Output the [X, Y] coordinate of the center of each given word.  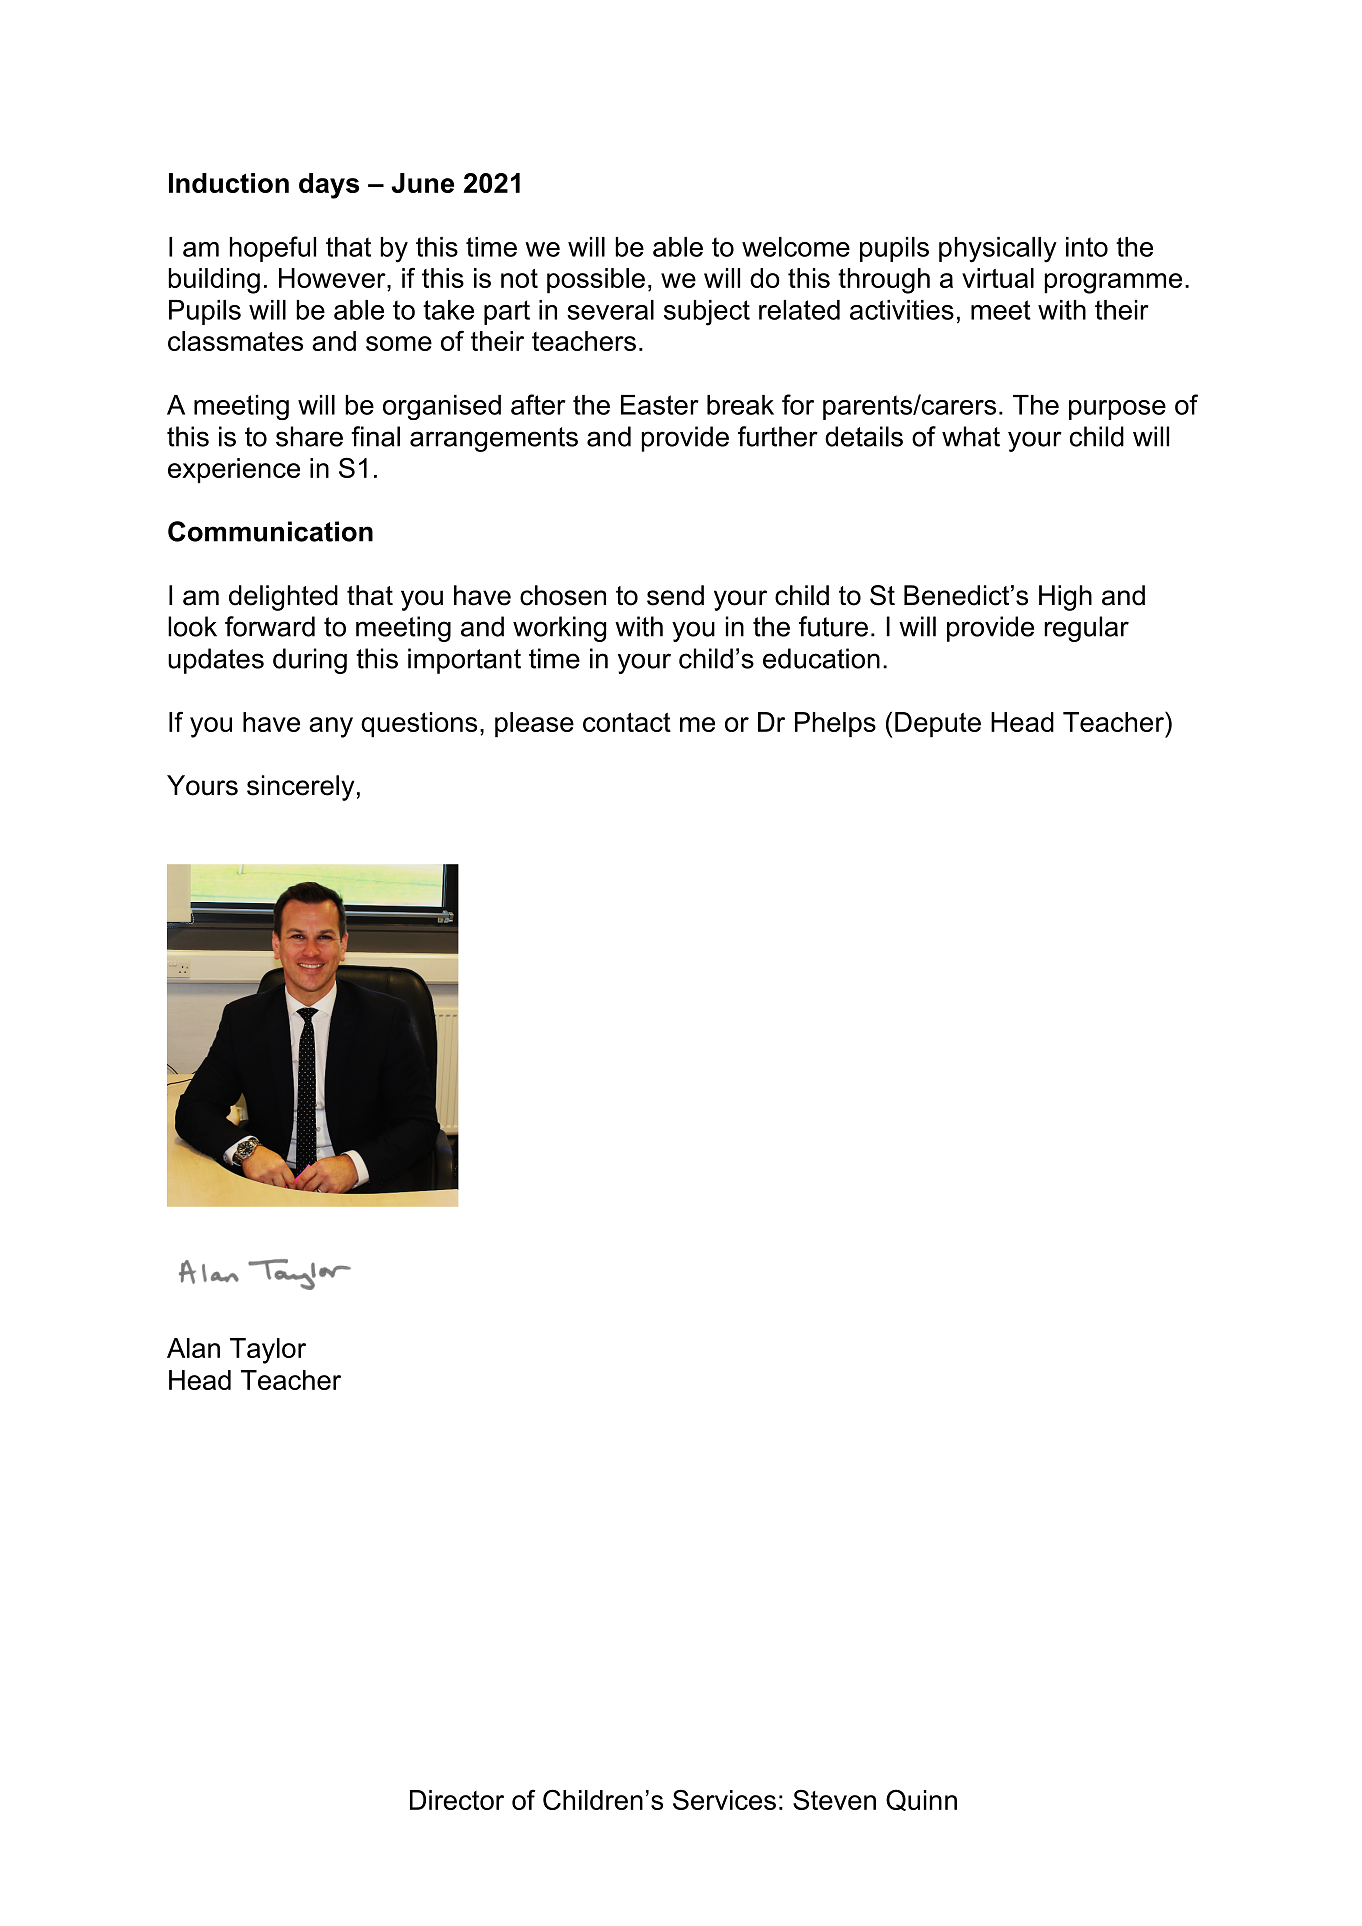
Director [457, 1800]
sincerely [301, 788]
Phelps [835, 725]
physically [998, 250]
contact [627, 722]
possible [596, 281]
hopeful [273, 249]
